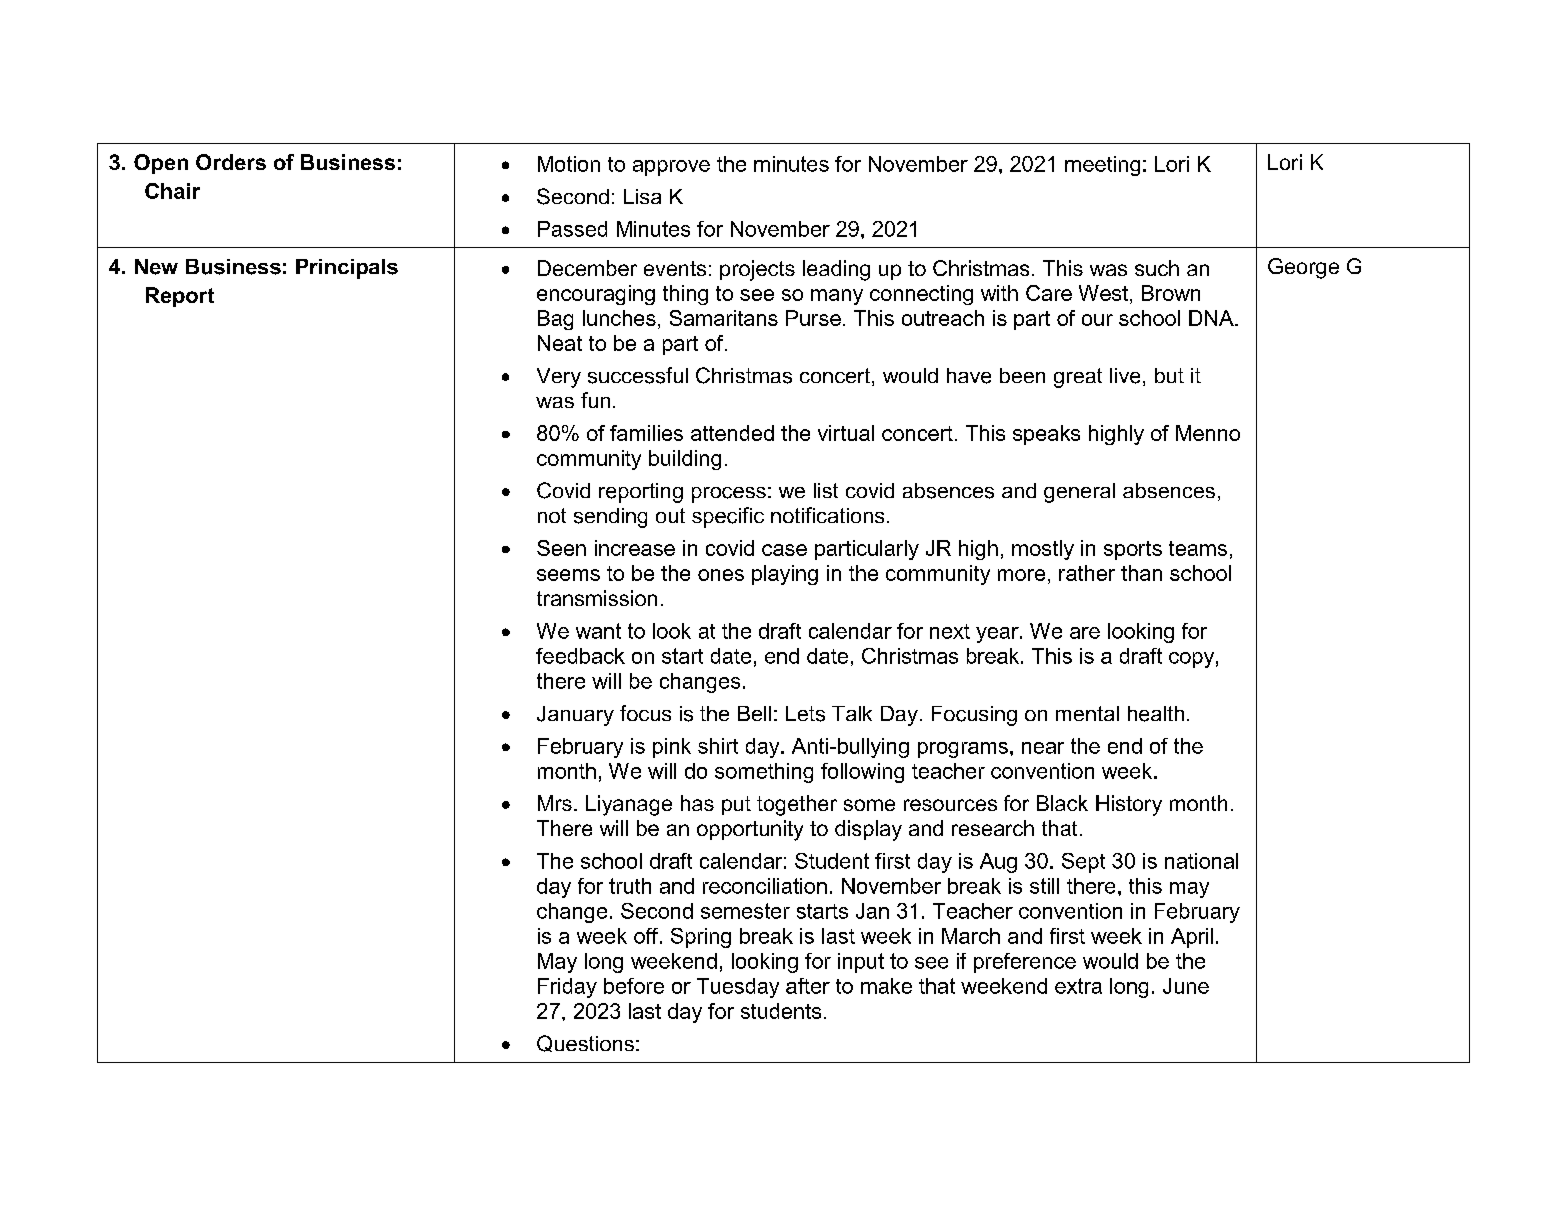 The height and width of the screenshot is (1212, 1568). I want to click on than, so click(1141, 573).
